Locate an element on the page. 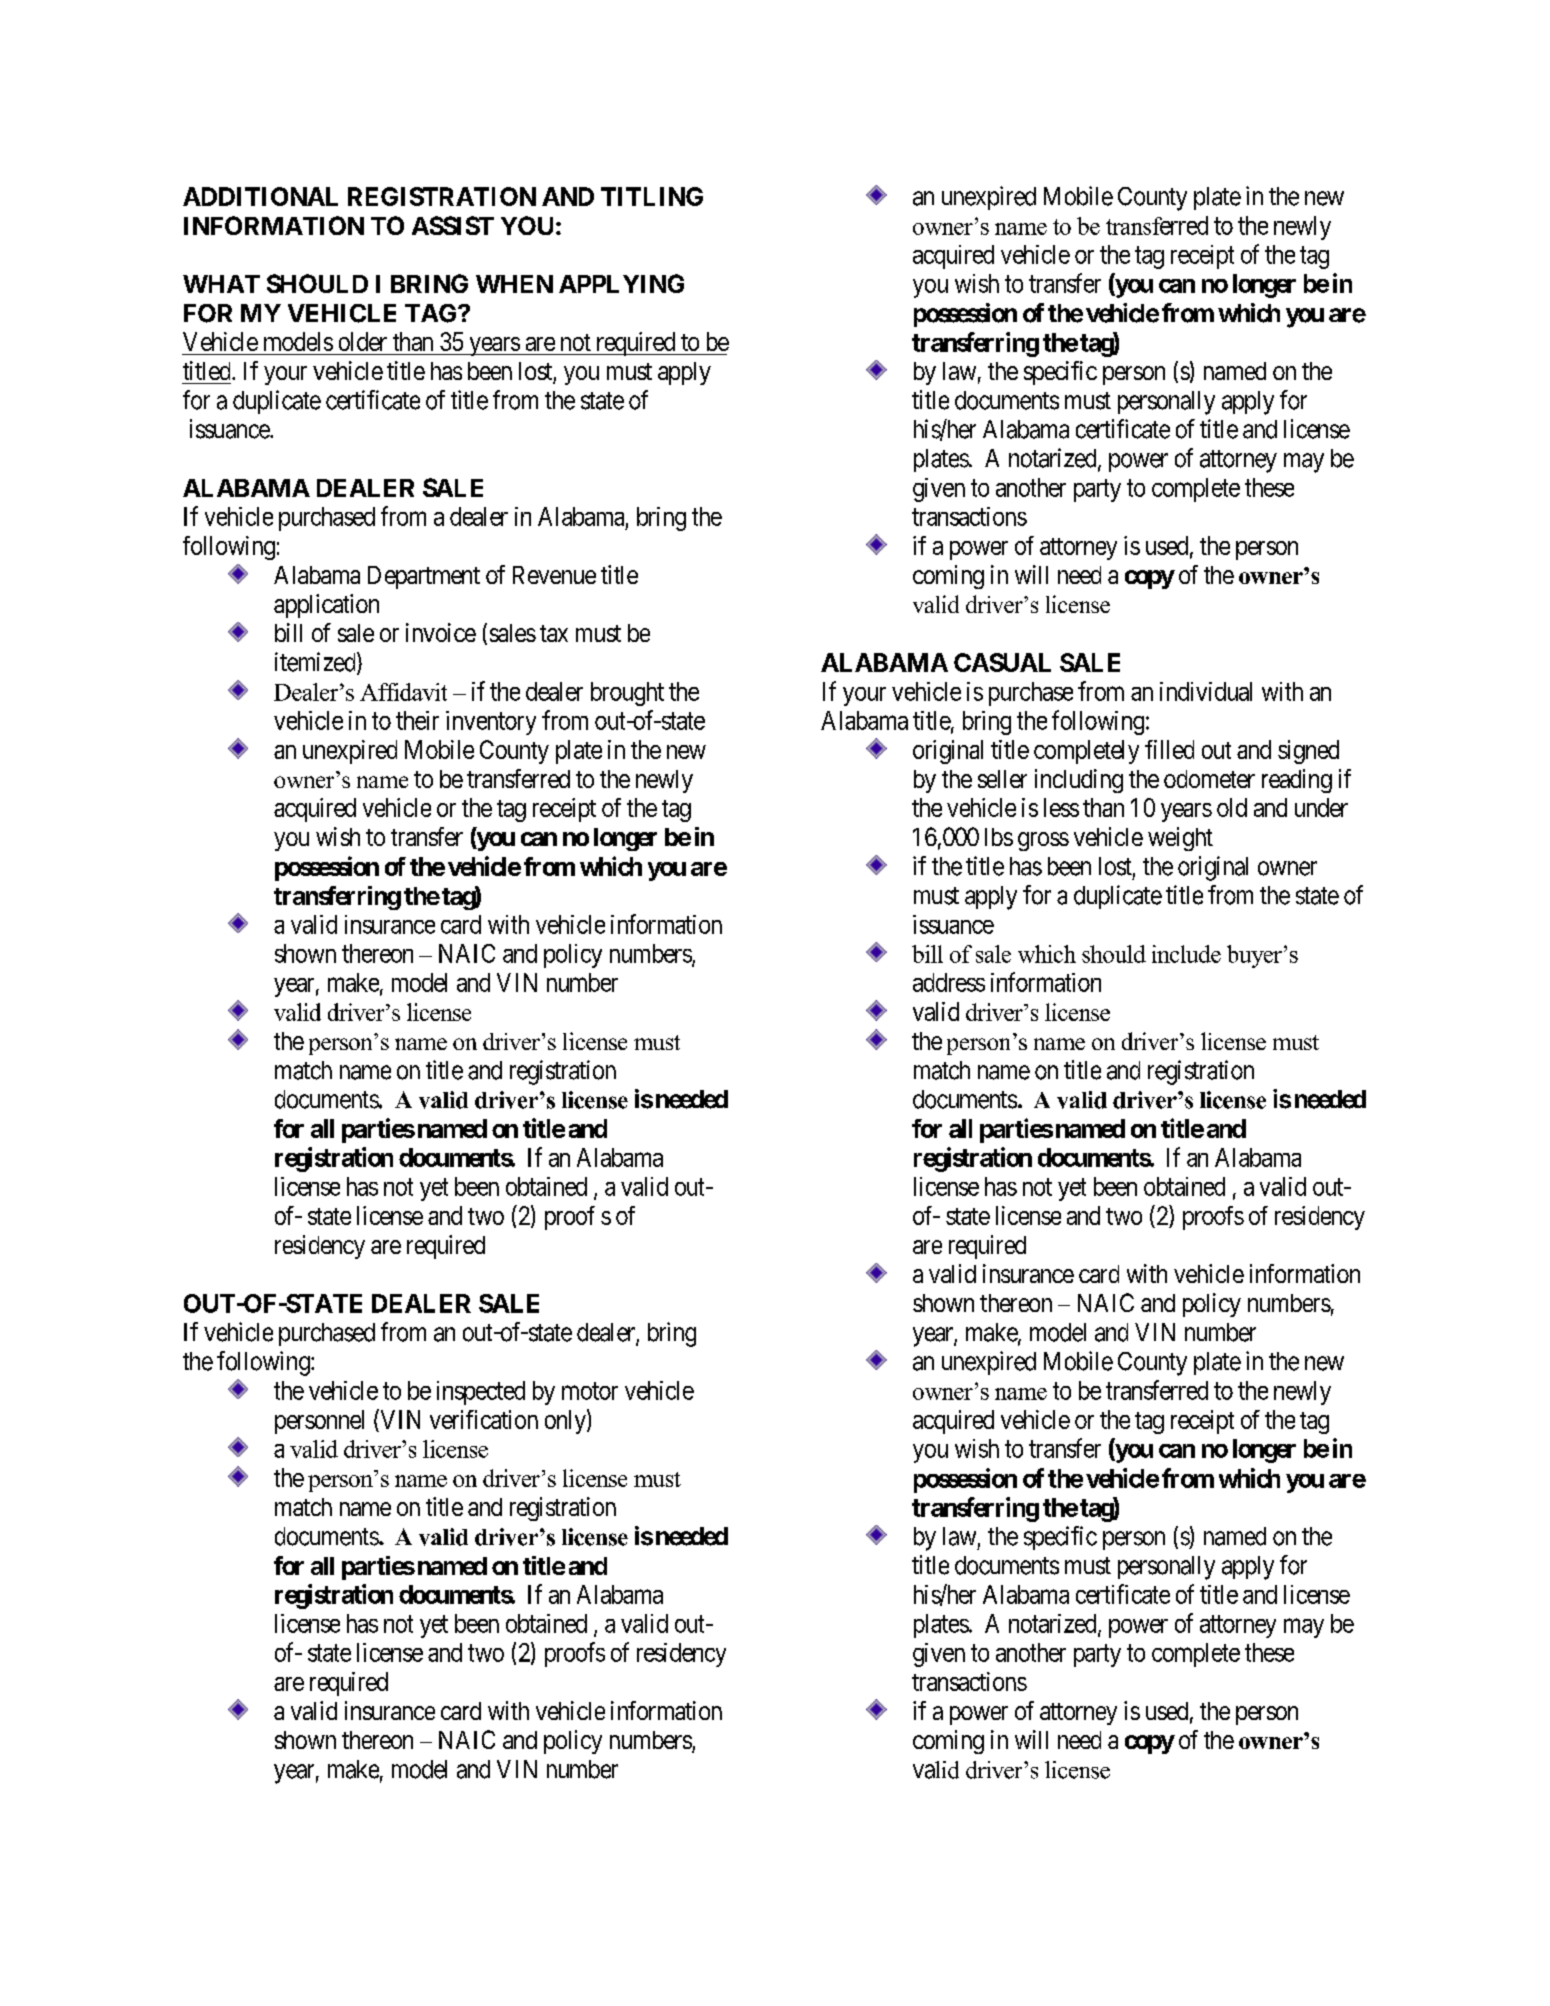 The width and height of the document is (1550, 2006). WHEN is located at coordinates (514, 284).
